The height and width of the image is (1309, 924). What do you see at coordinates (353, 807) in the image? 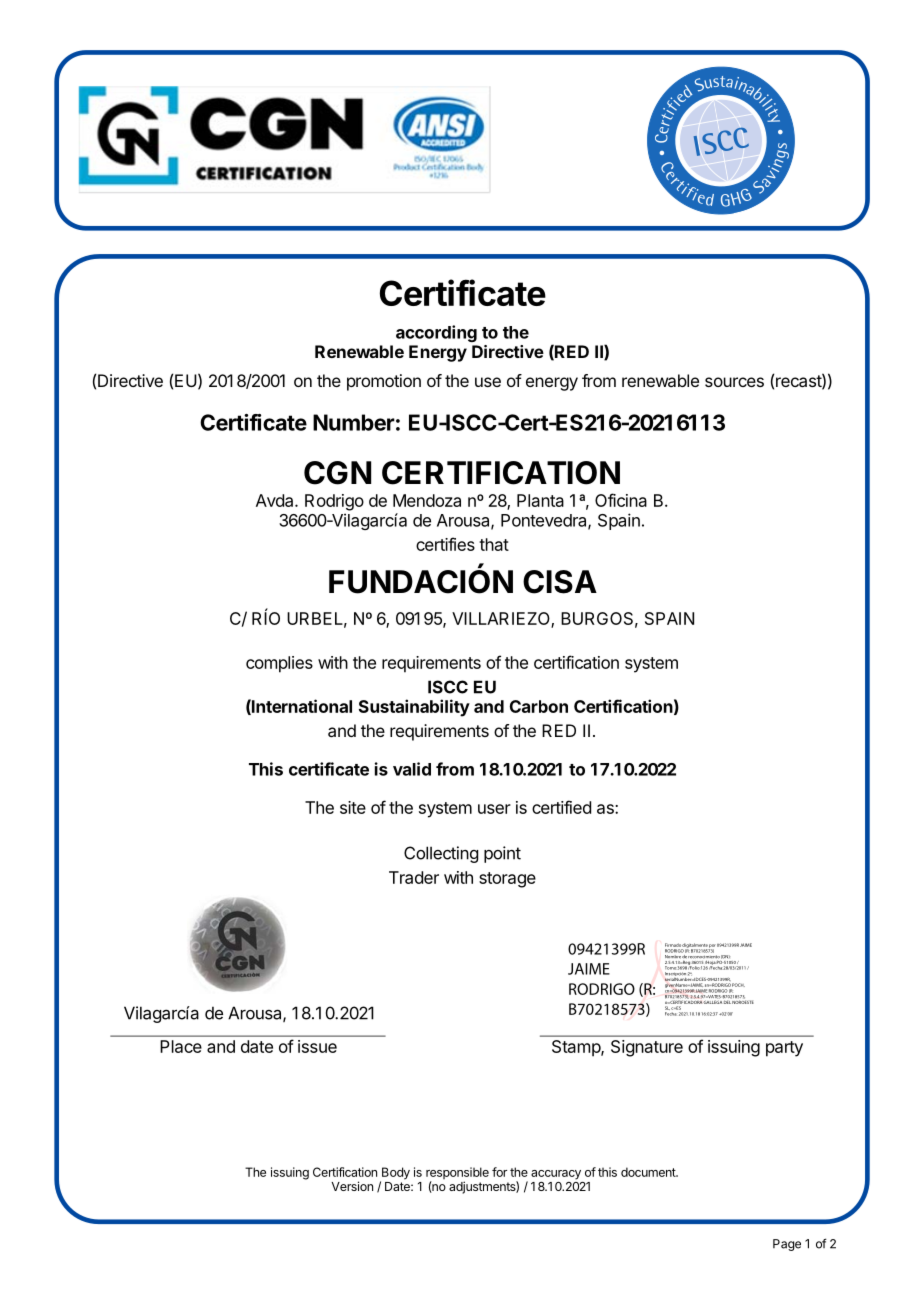
I see `site` at bounding box center [353, 807].
